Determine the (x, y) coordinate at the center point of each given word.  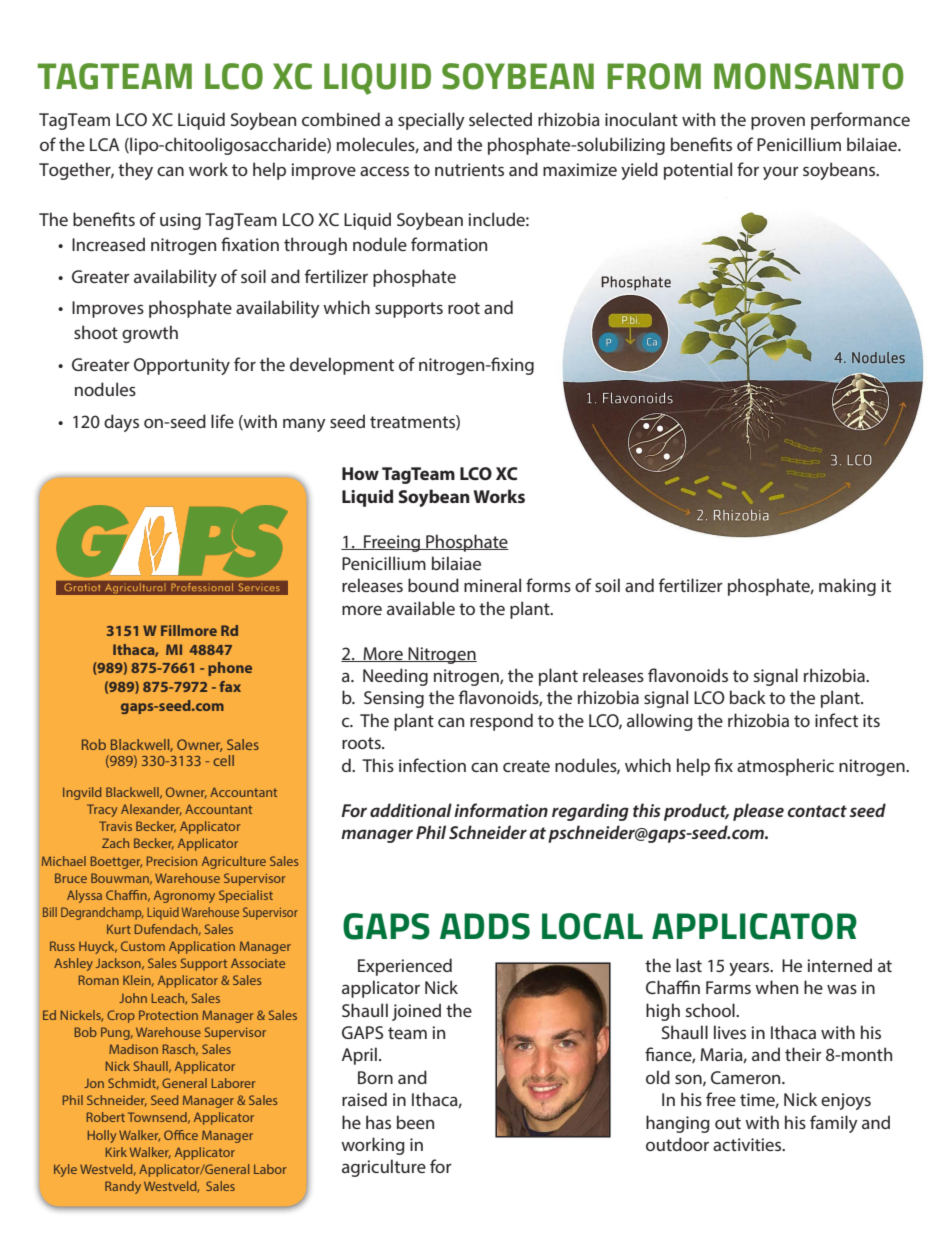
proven (778, 123)
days (121, 423)
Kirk (116, 1152)
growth (150, 334)
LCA (105, 144)
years (750, 969)
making (847, 587)
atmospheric (785, 767)
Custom (143, 946)
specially (431, 121)
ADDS (485, 926)
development (342, 366)
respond (501, 722)
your (781, 173)
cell (223, 760)
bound (433, 585)
